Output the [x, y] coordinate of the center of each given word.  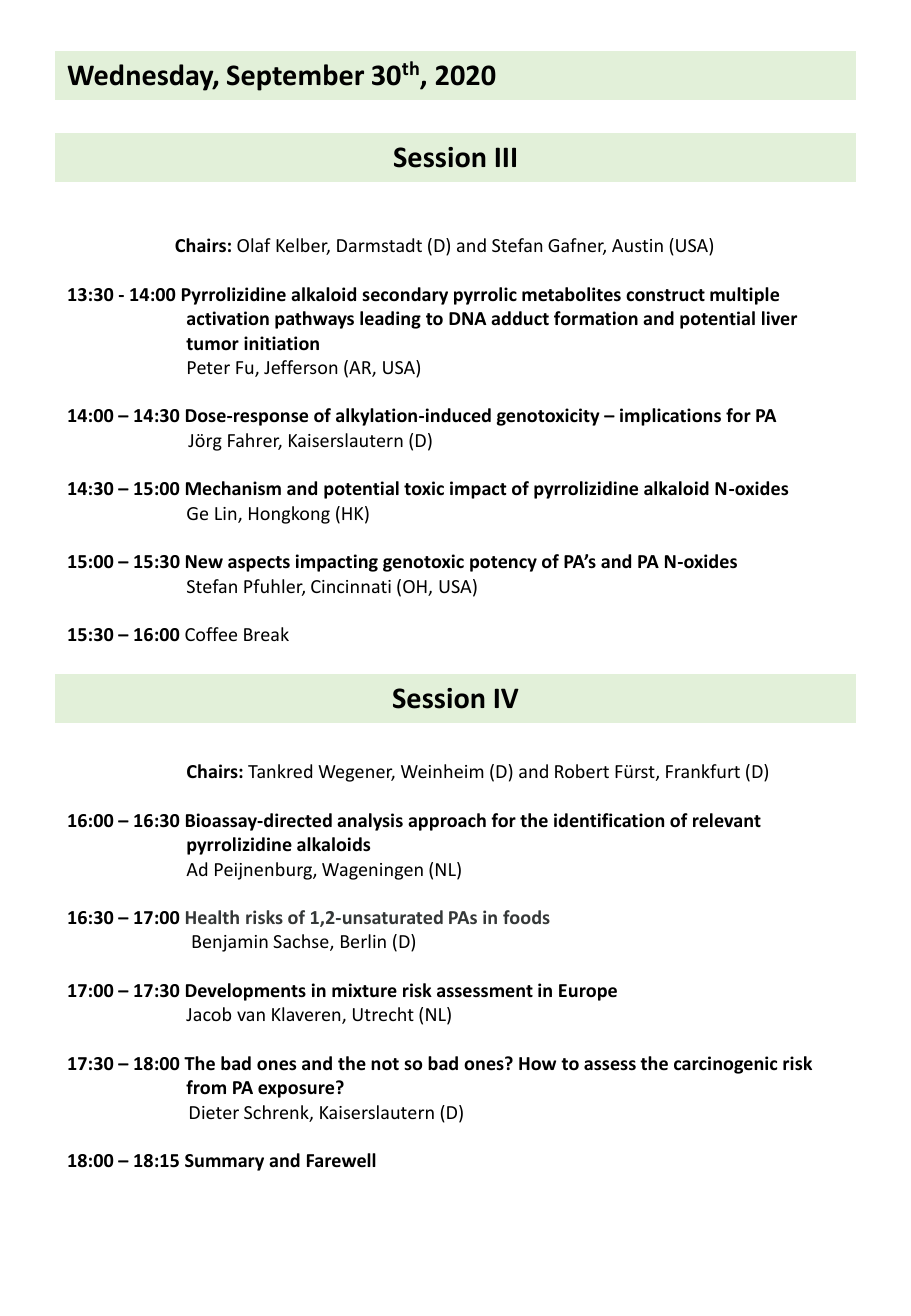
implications [670, 417]
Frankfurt [703, 771]
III [506, 157]
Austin [637, 245]
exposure [296, 1091]
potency [503, 564]
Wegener [356, 773]
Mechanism [233, 488]
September [295, 77]
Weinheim [442, 771]
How [537, 1063]
